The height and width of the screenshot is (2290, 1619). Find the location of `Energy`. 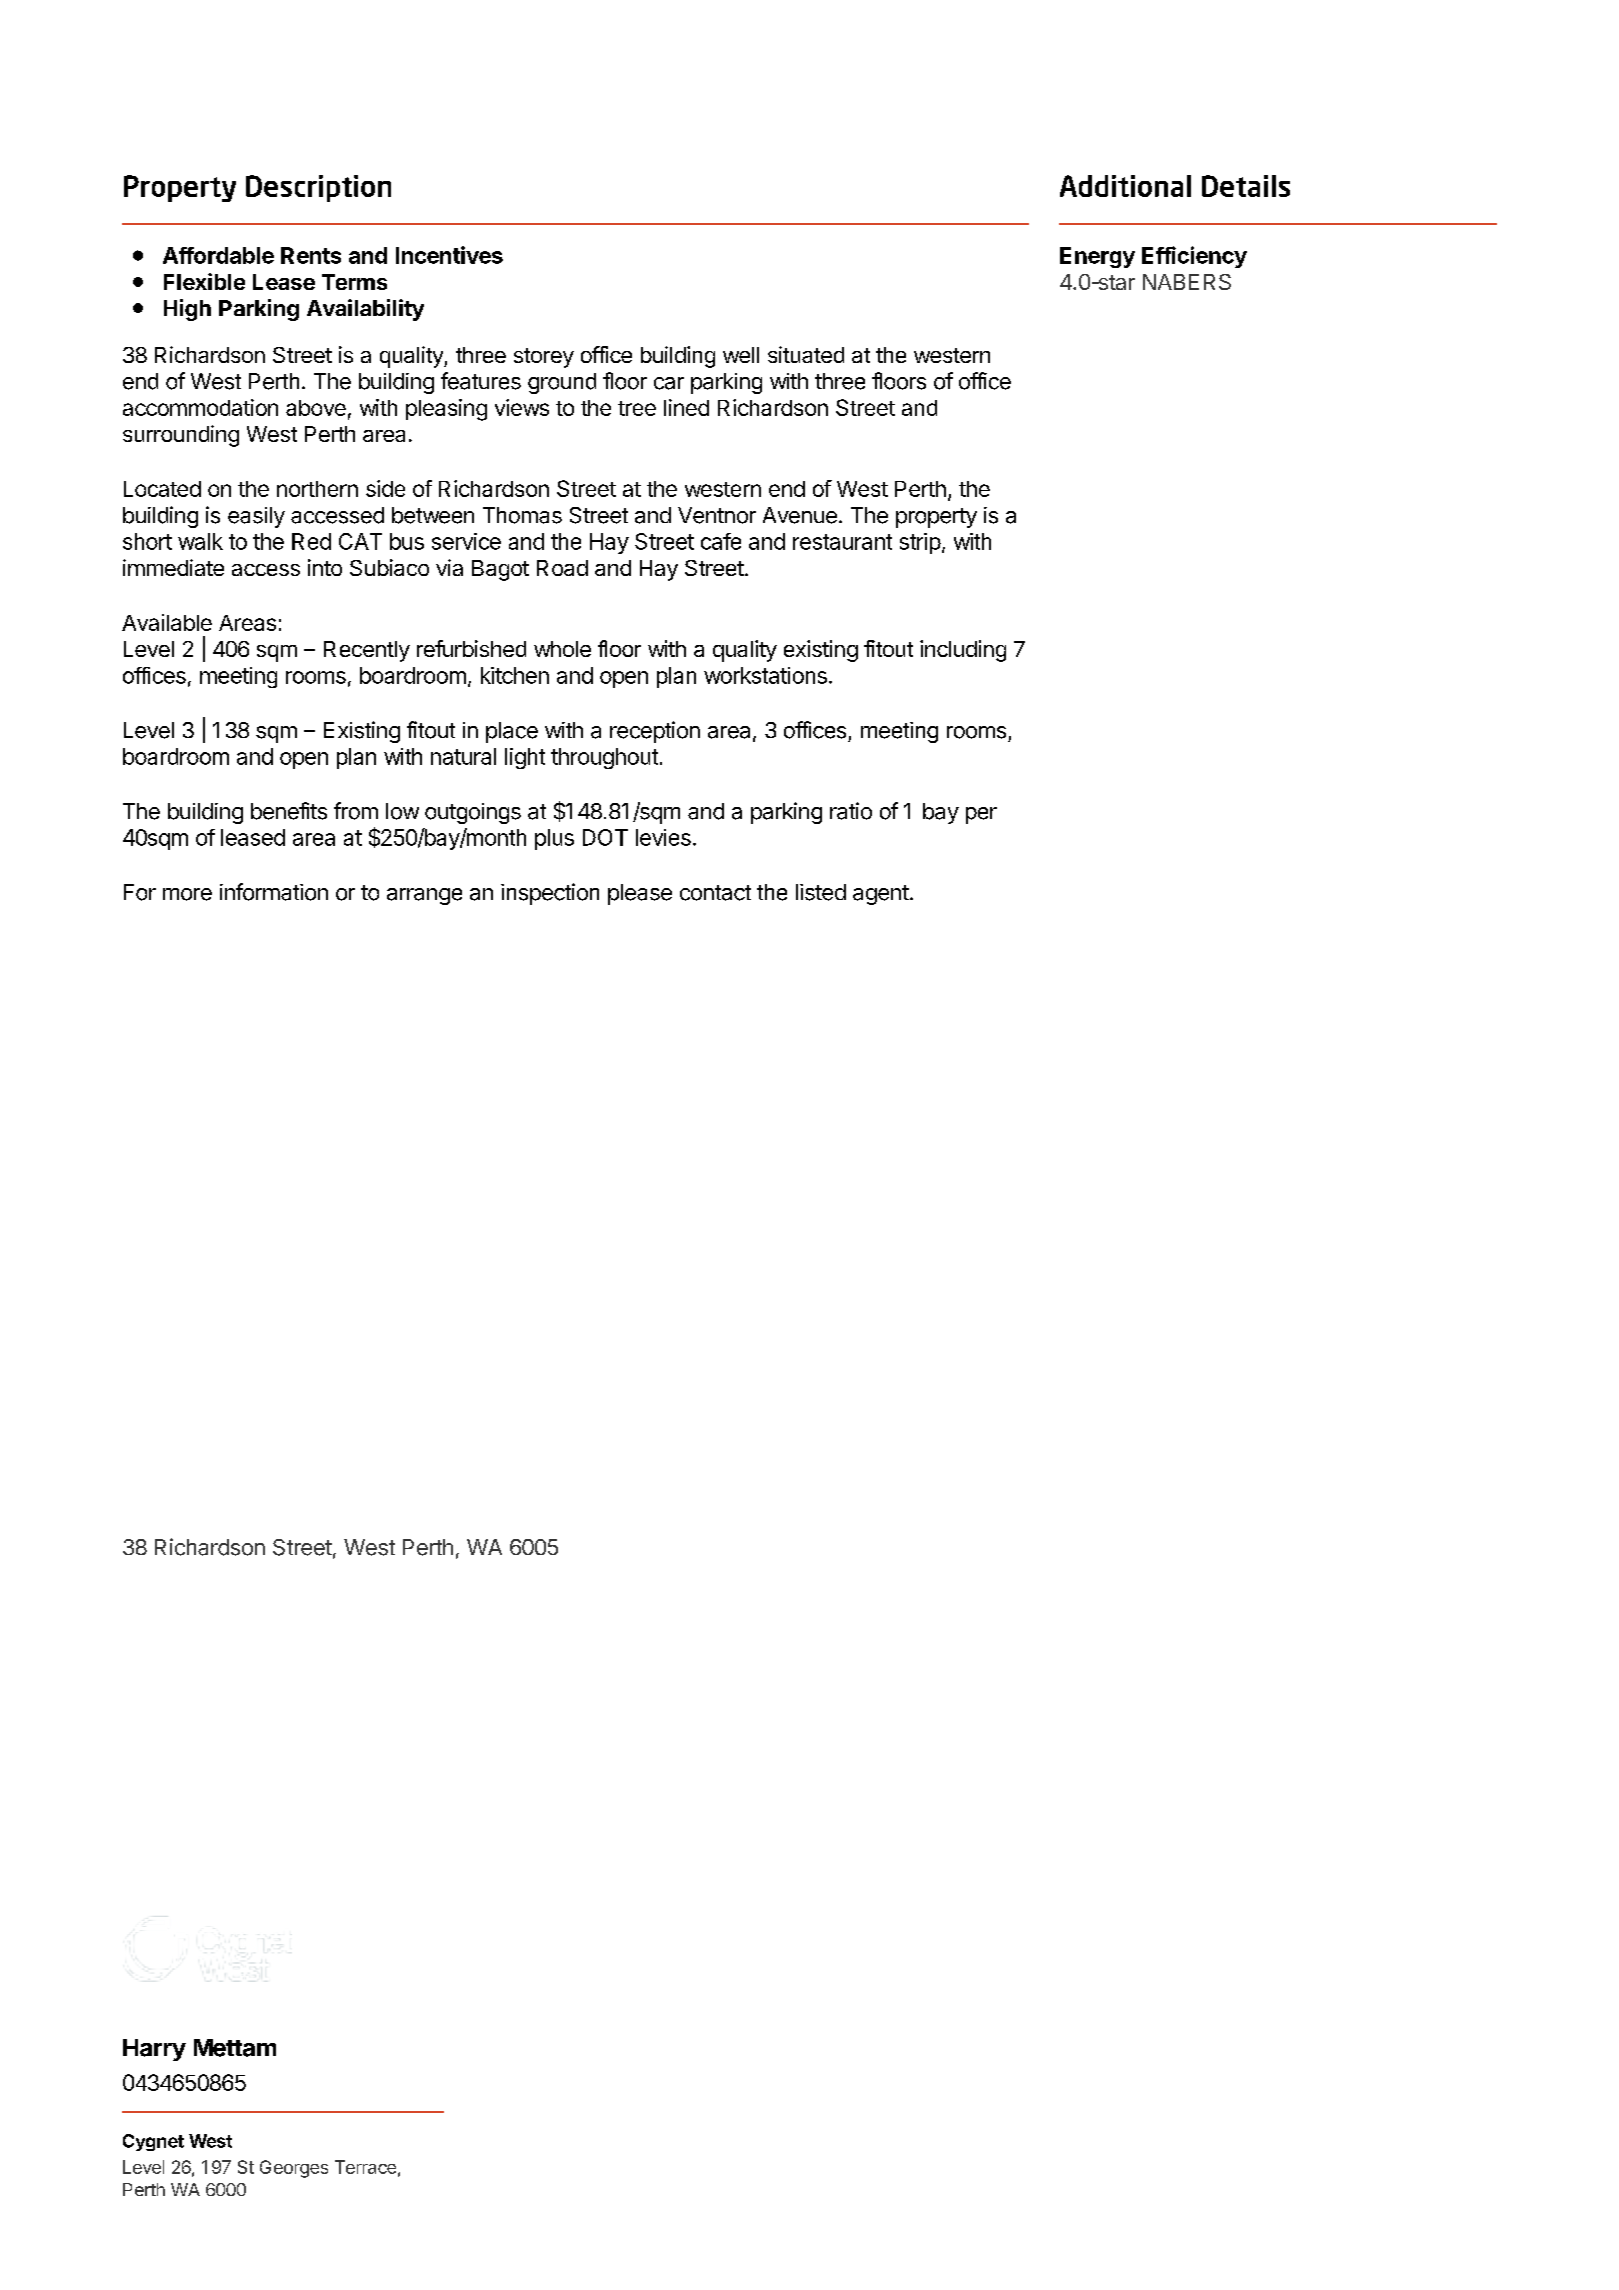

Energy is located at coordinates (1097, 257).
